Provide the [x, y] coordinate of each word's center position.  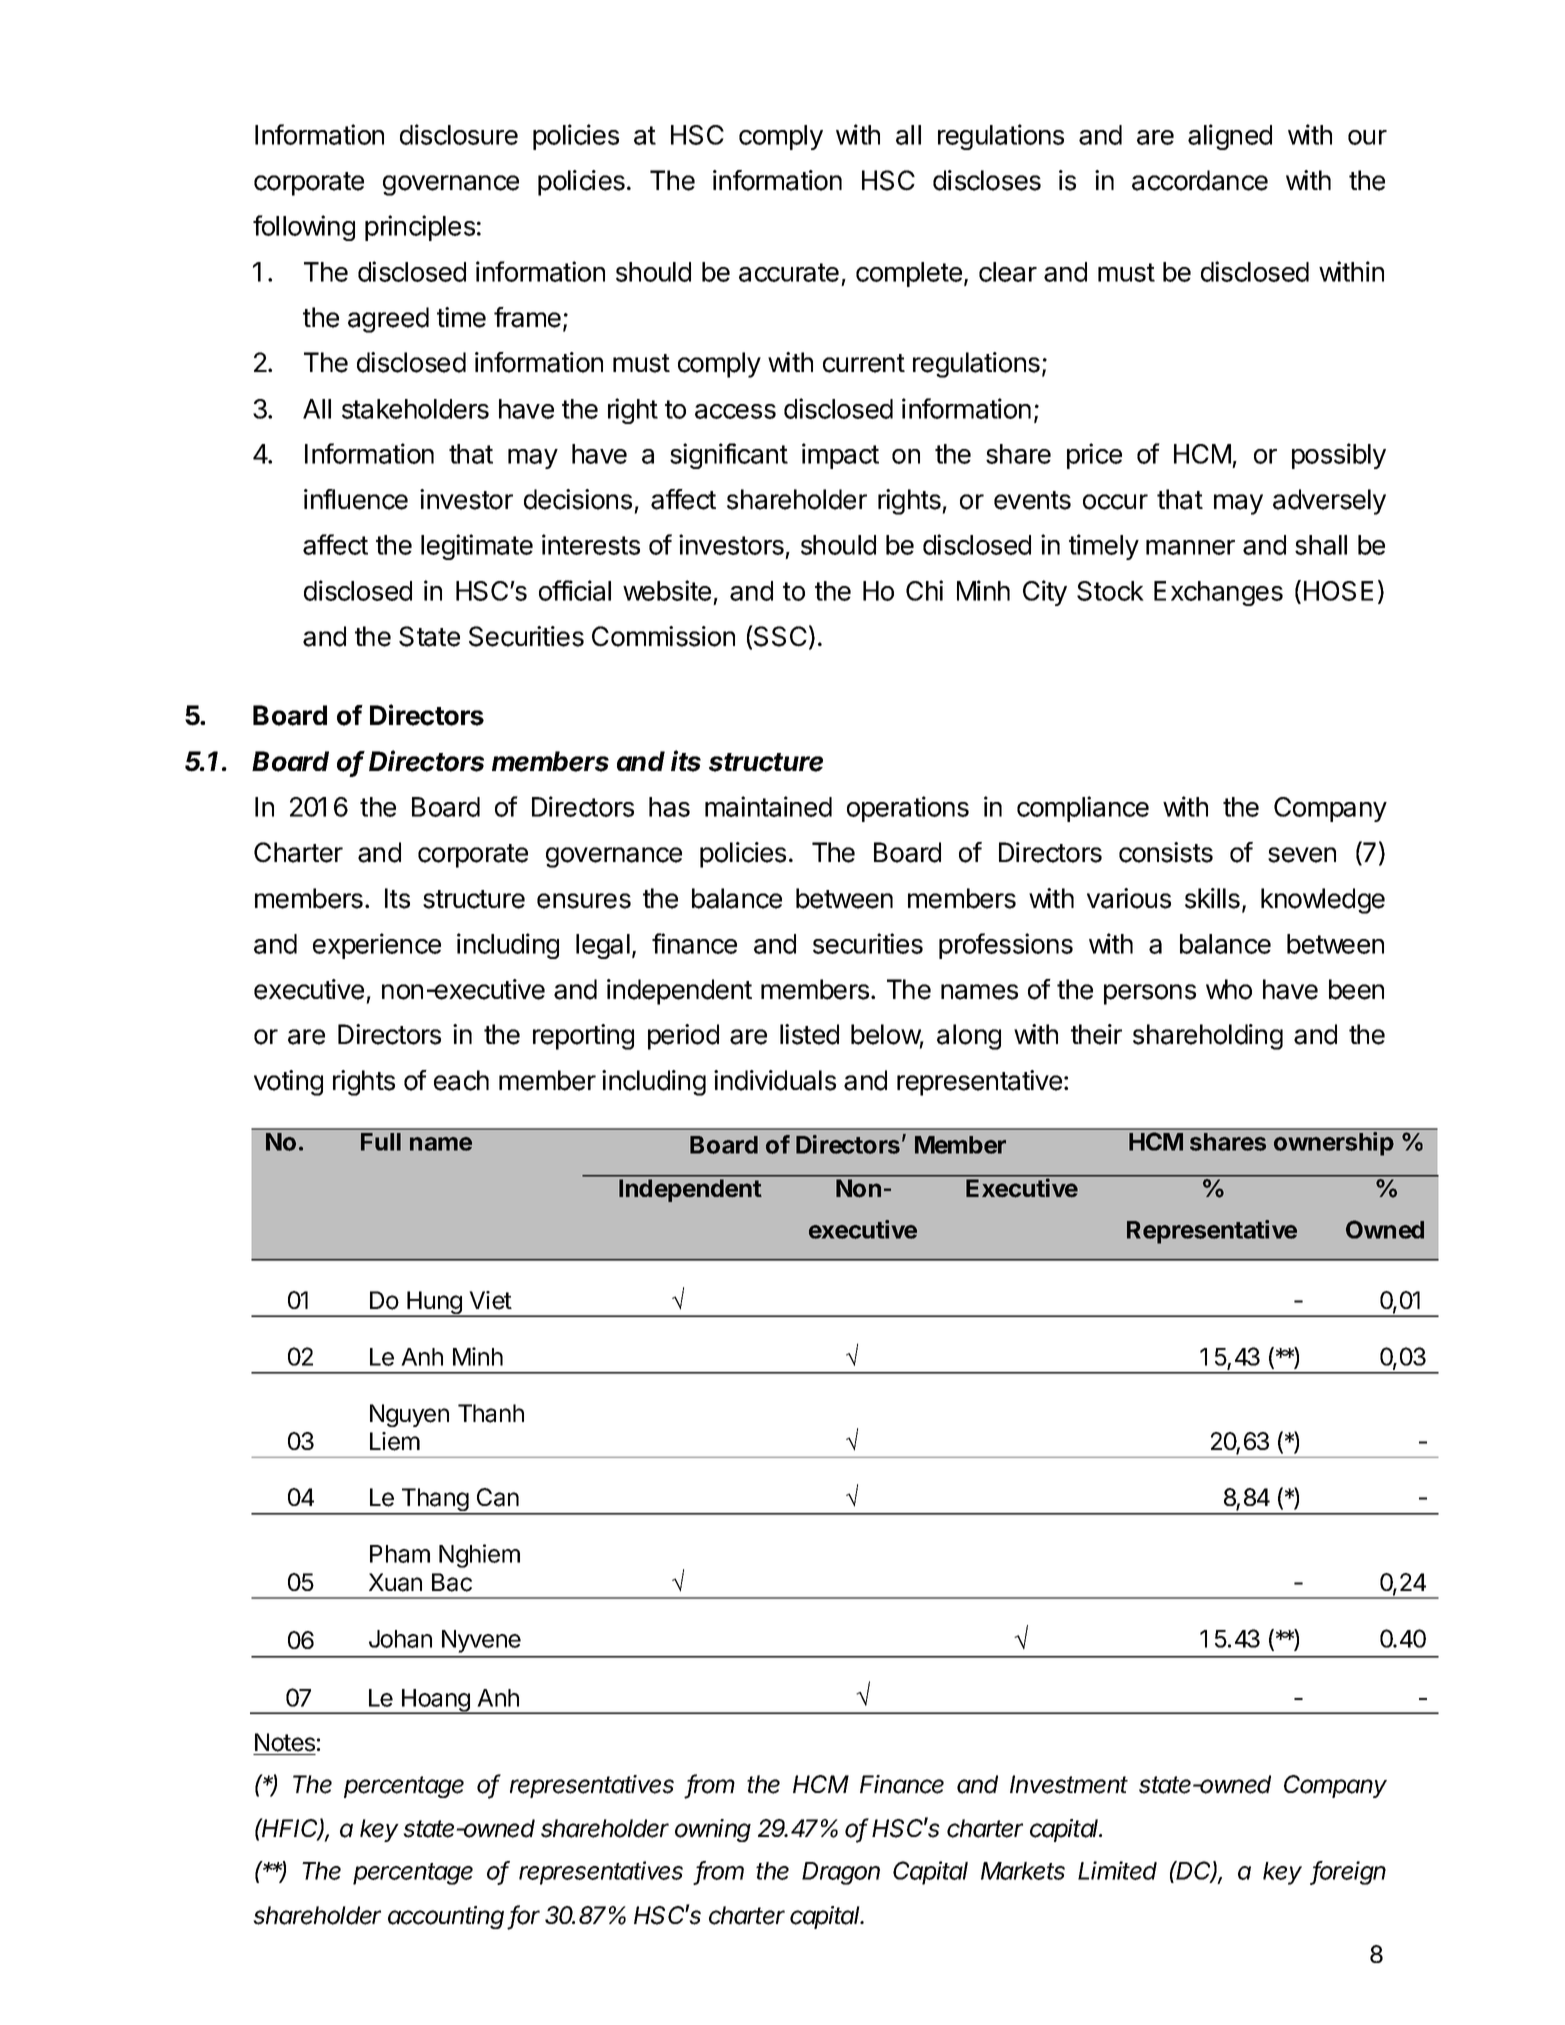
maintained [768, 806]
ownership [1334, 1144]
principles [420, 228]
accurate [789, 272]
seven [1302, 855]
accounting [446, 1917]
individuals [775, 1080]
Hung [434, 1304]
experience [377, 946]
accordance [1200, 180]
